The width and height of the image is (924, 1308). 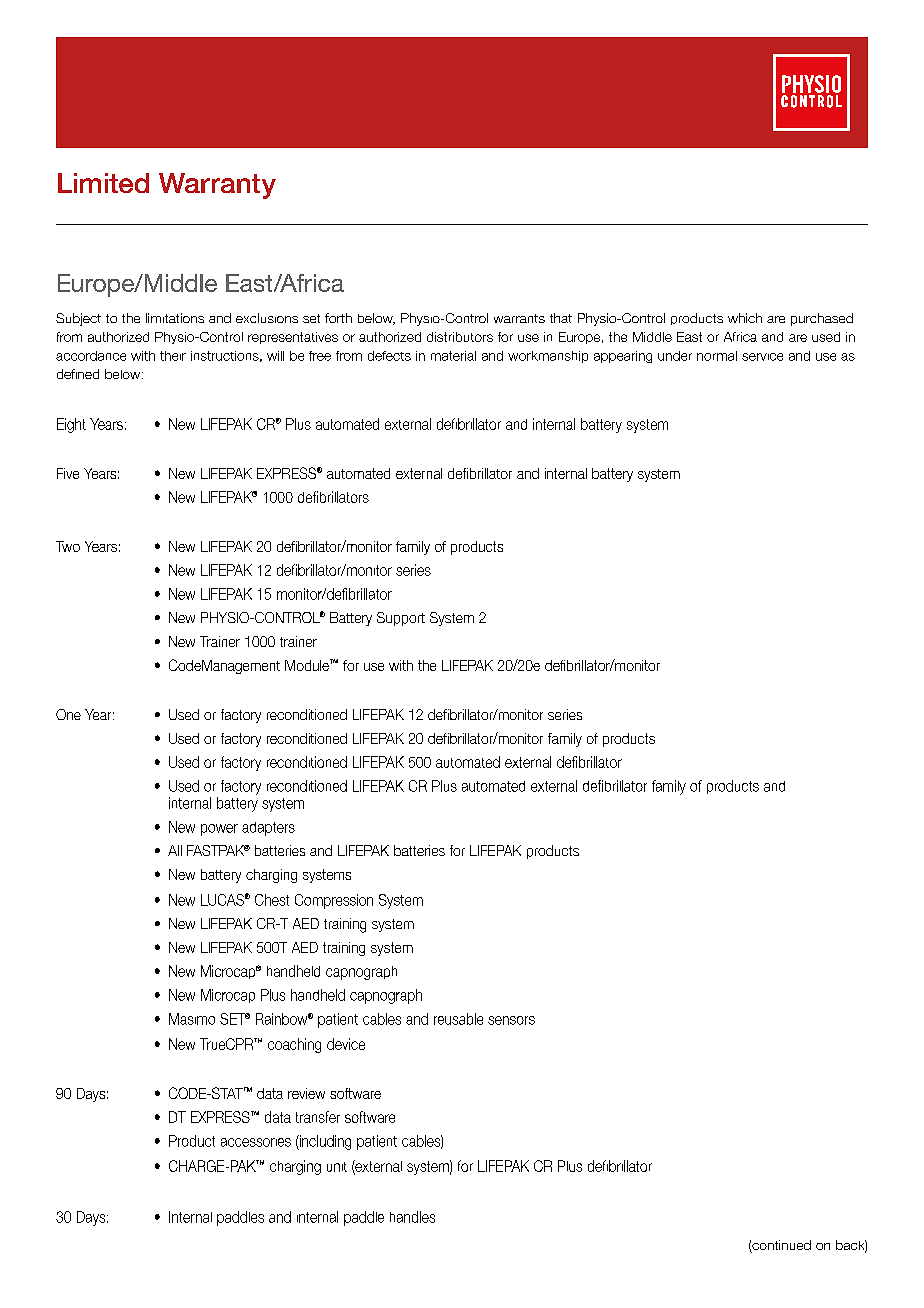 I want to click on All, so click(x=175, y=850).
